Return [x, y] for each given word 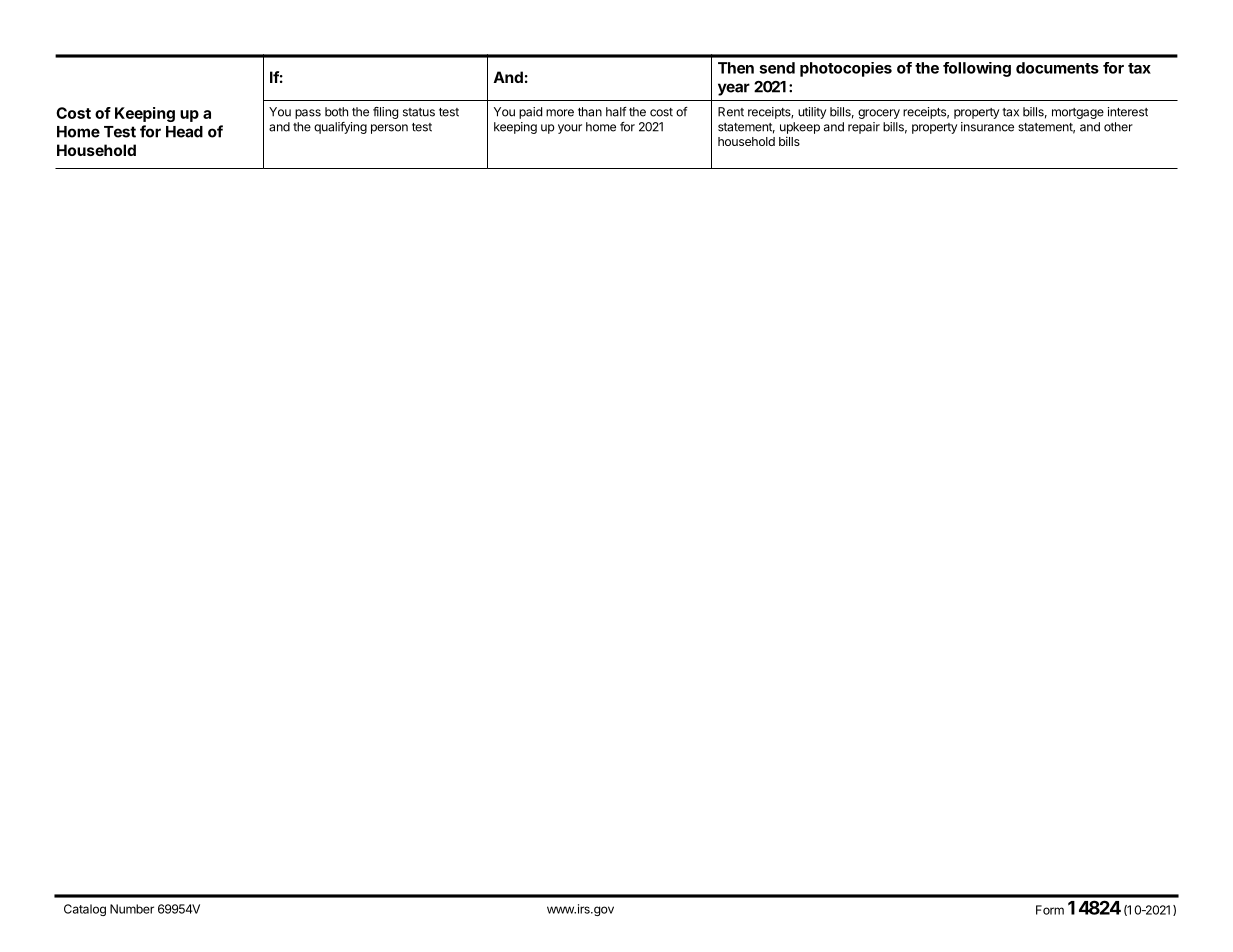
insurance [987, 127]
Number [132, 909]
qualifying [340, 128]
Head [184, 132]
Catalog [85, 910]
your [570, 129]
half [616, 112]
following [977, 69]
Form [1050, 910]
